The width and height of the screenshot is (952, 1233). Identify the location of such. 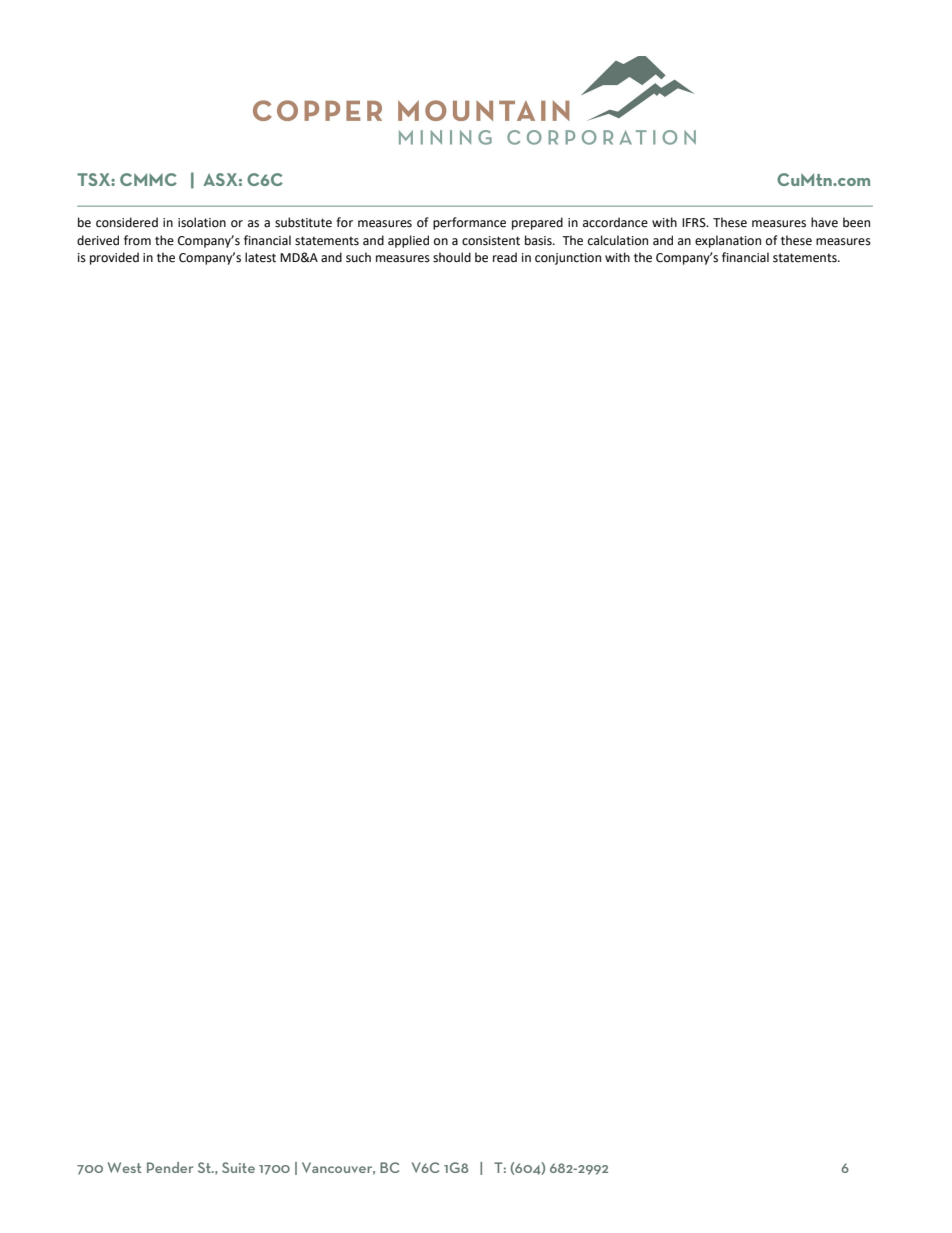
(358, 257).
